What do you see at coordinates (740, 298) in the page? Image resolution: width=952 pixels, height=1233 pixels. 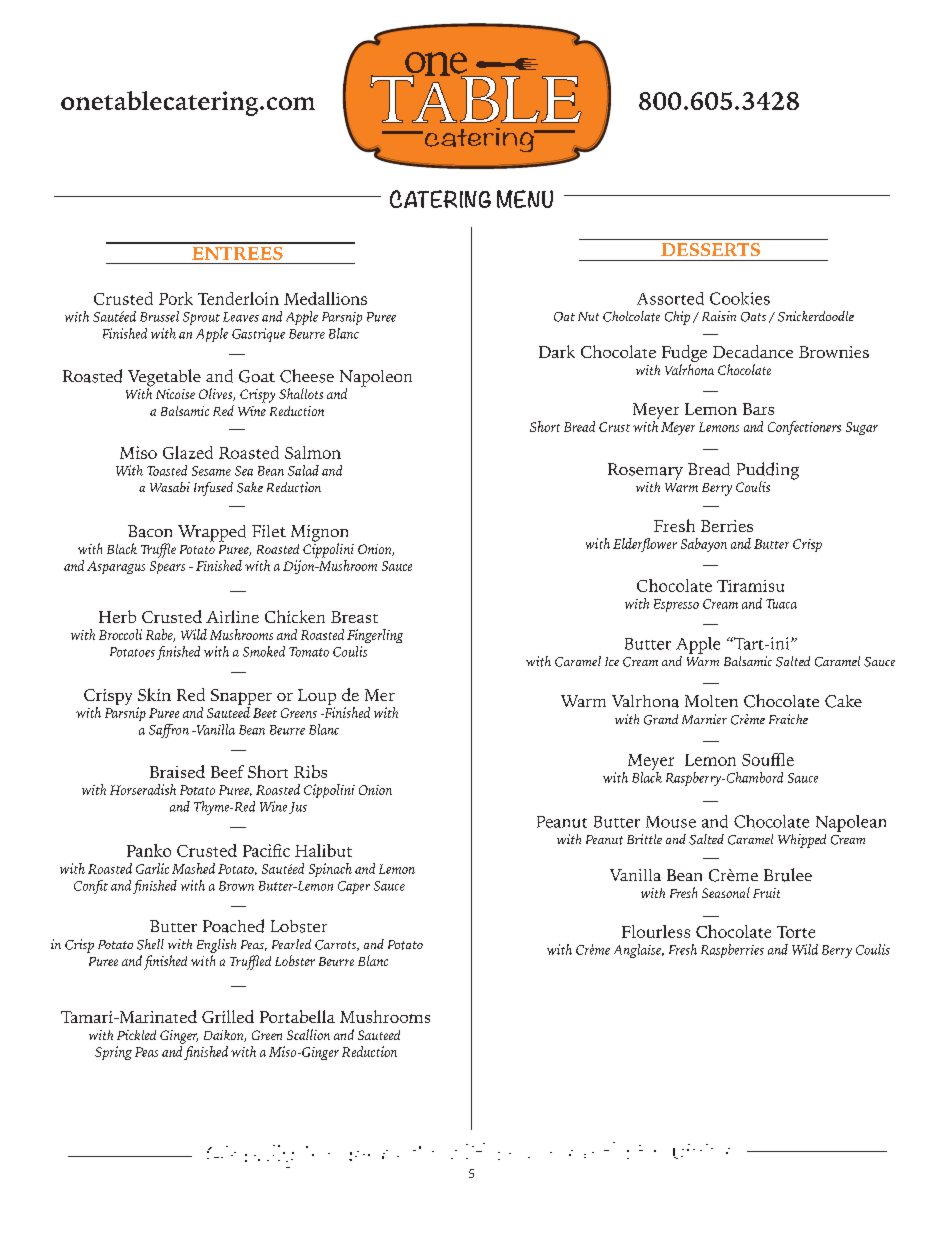 I see `Cookies` at bounding box center [740, 298].
